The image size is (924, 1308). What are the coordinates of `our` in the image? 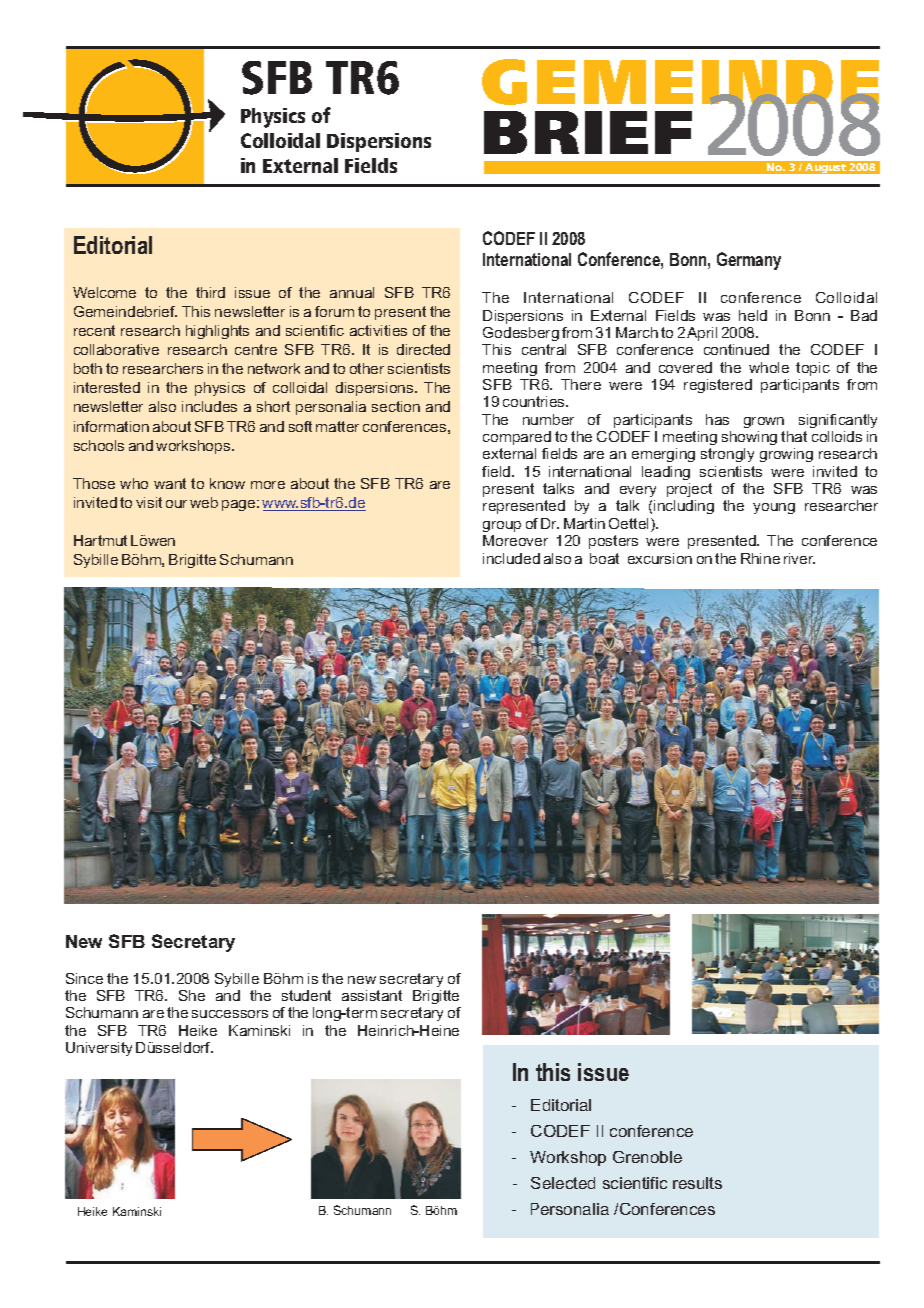 It's located at (176, 504).
